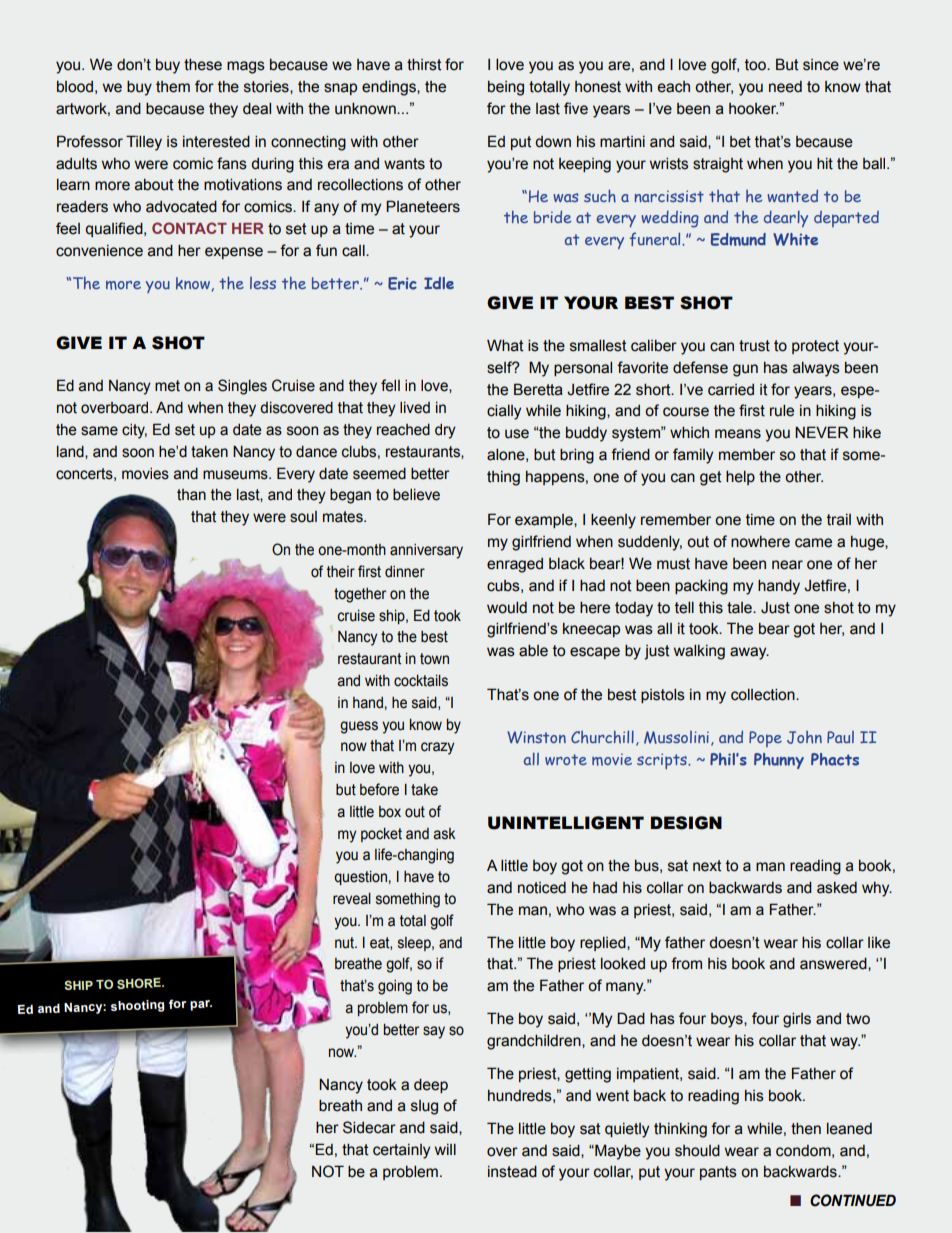 The image size is (952, 1233). Describe the element at coordinates (749, 653) in the page. I see `away` at that location.
